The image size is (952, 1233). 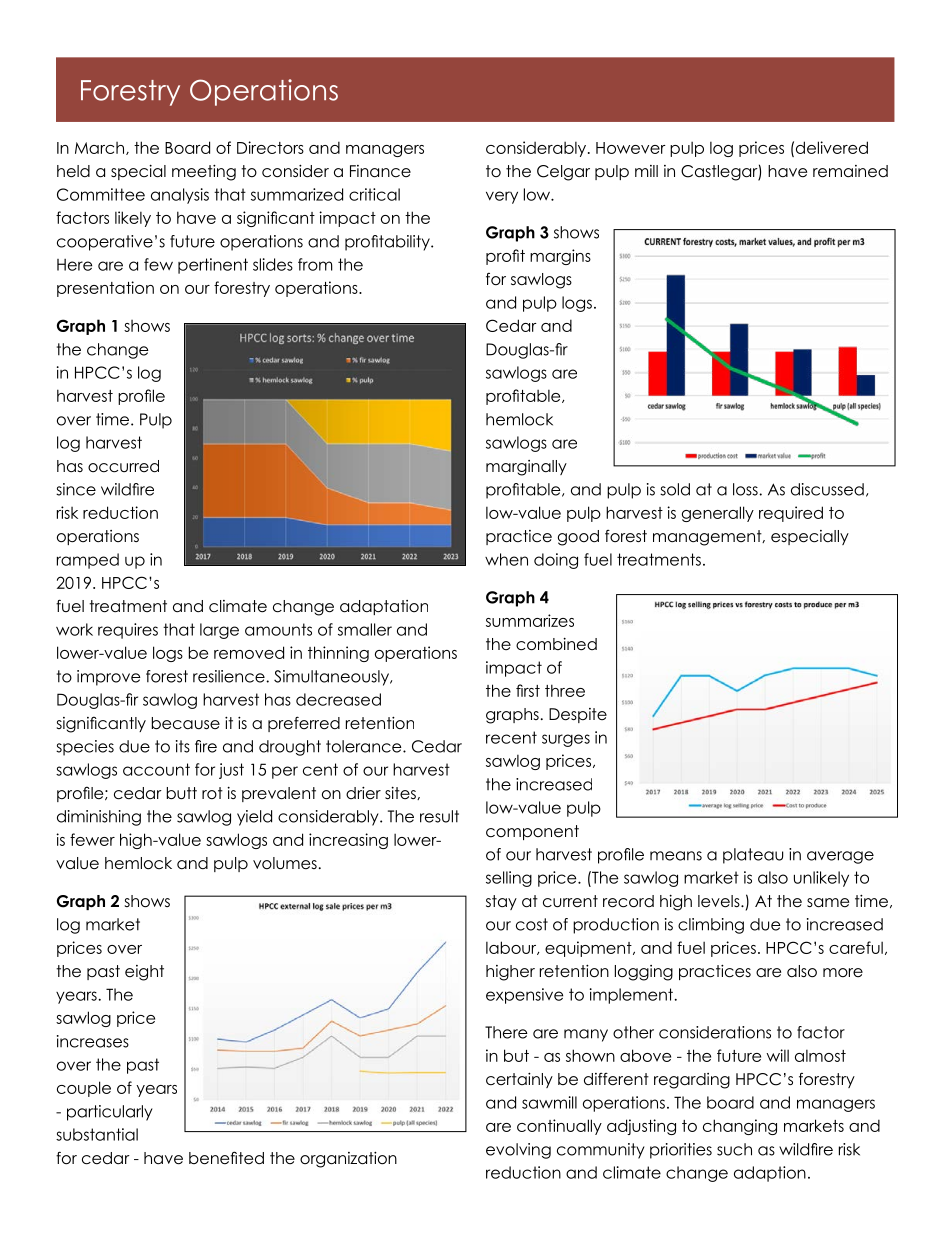 I want to click on first, so click(x=528, y=690).
